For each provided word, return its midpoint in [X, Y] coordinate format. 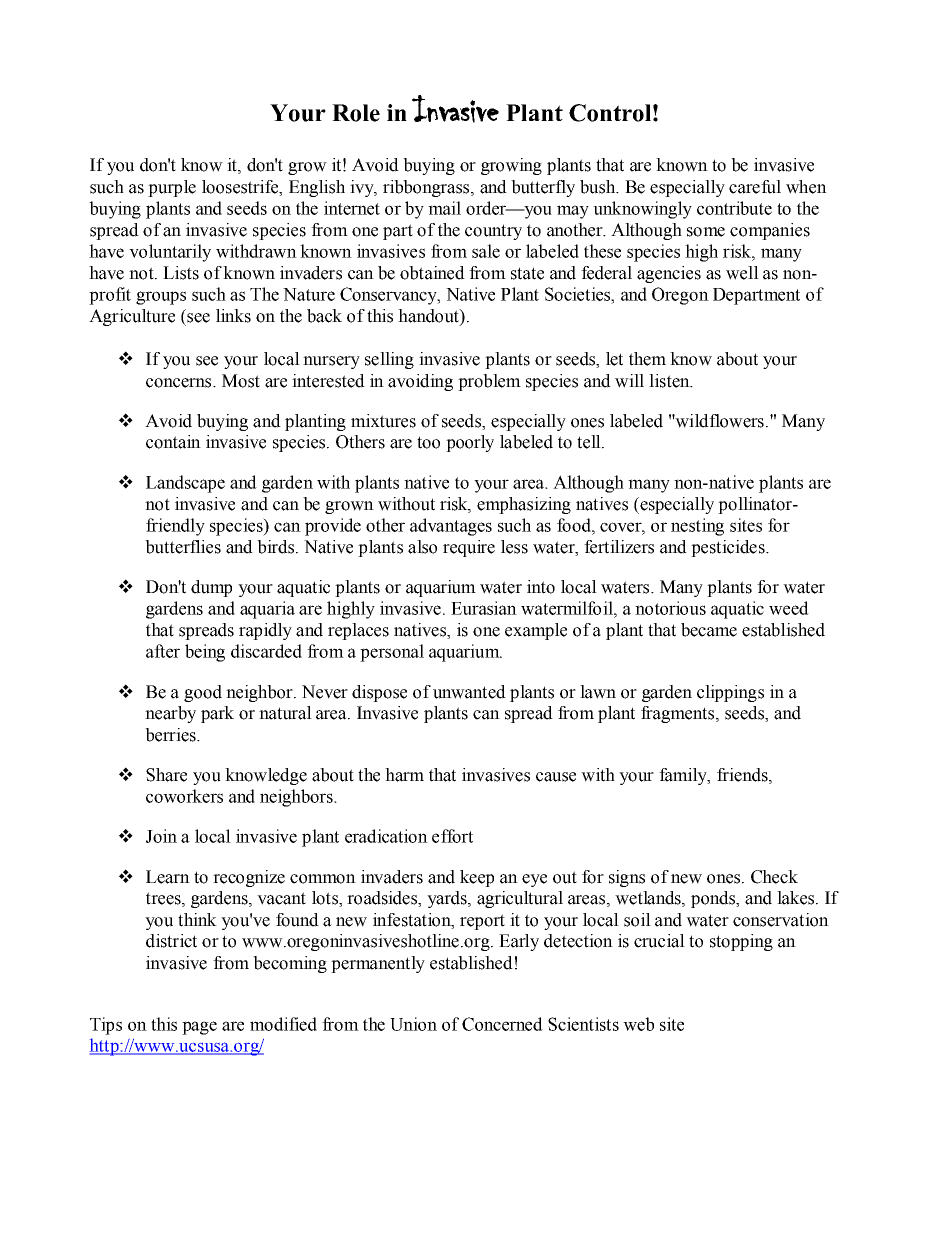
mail [444, 208]
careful [755, 187]
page [199, 1028]
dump [211, 588]
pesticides [729, 548]
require [469, 548]
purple [172, 188]
